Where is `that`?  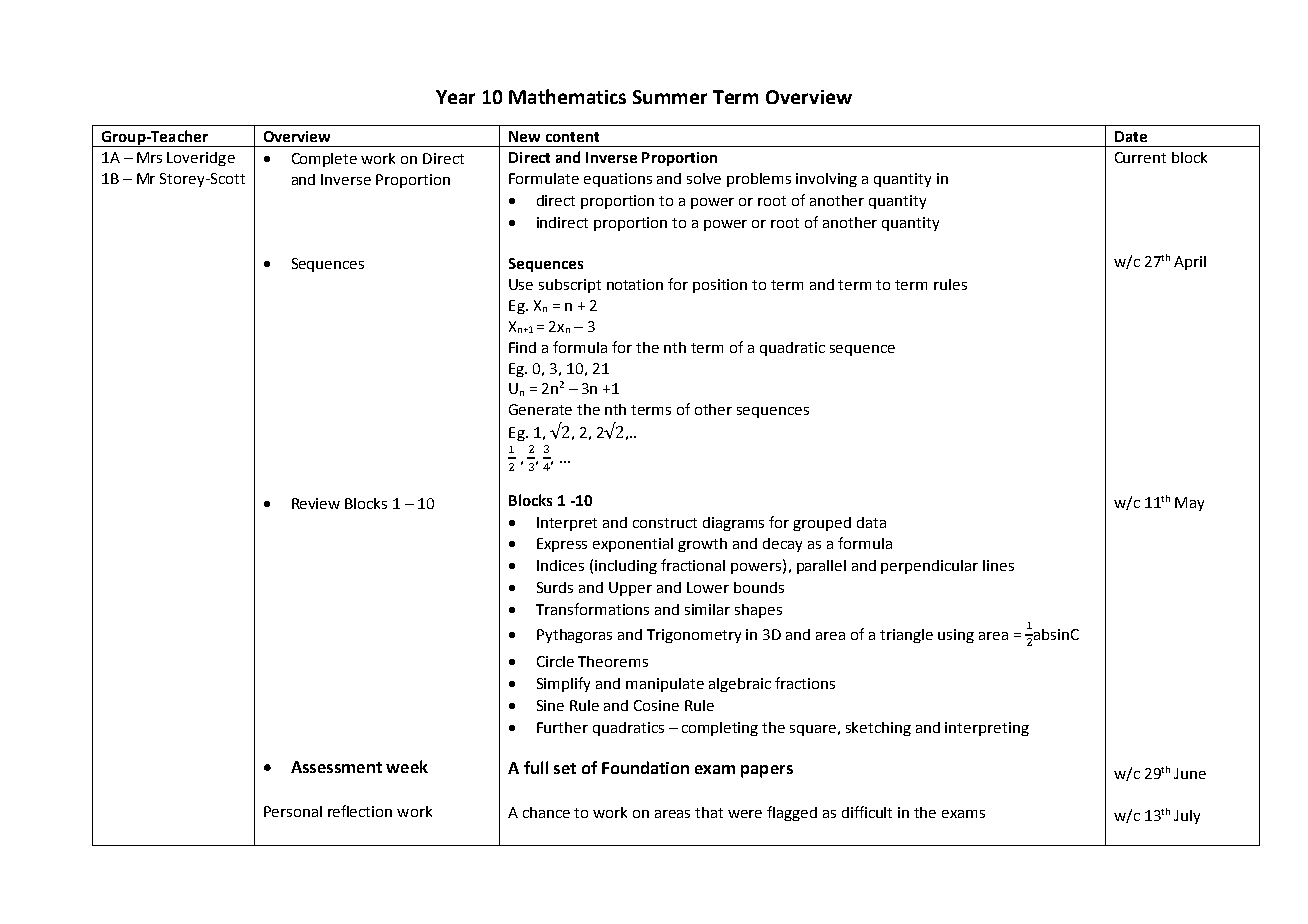
that is located at coordinates (709, 812).
